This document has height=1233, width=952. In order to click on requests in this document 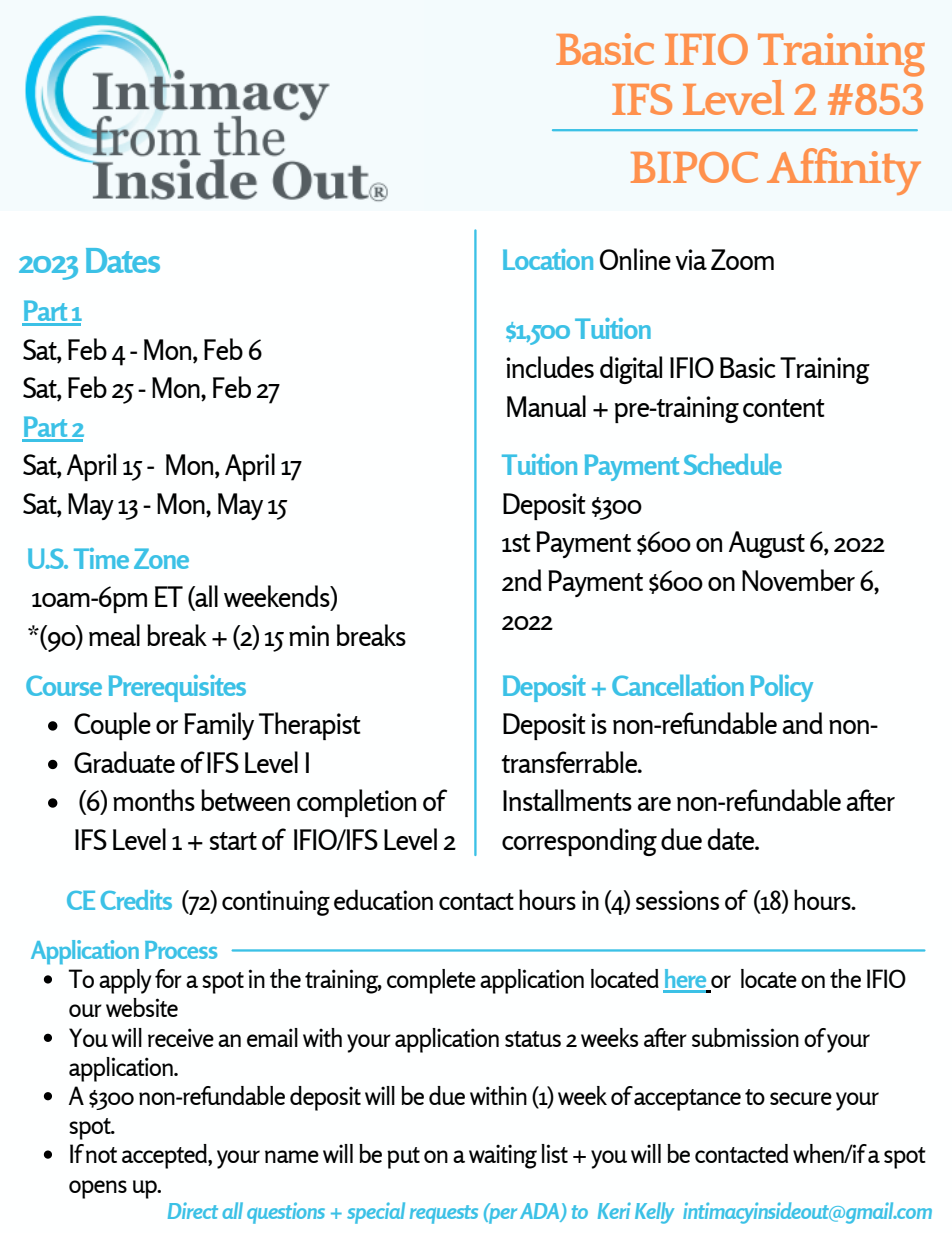, I will do `click(444, 1214)`.
